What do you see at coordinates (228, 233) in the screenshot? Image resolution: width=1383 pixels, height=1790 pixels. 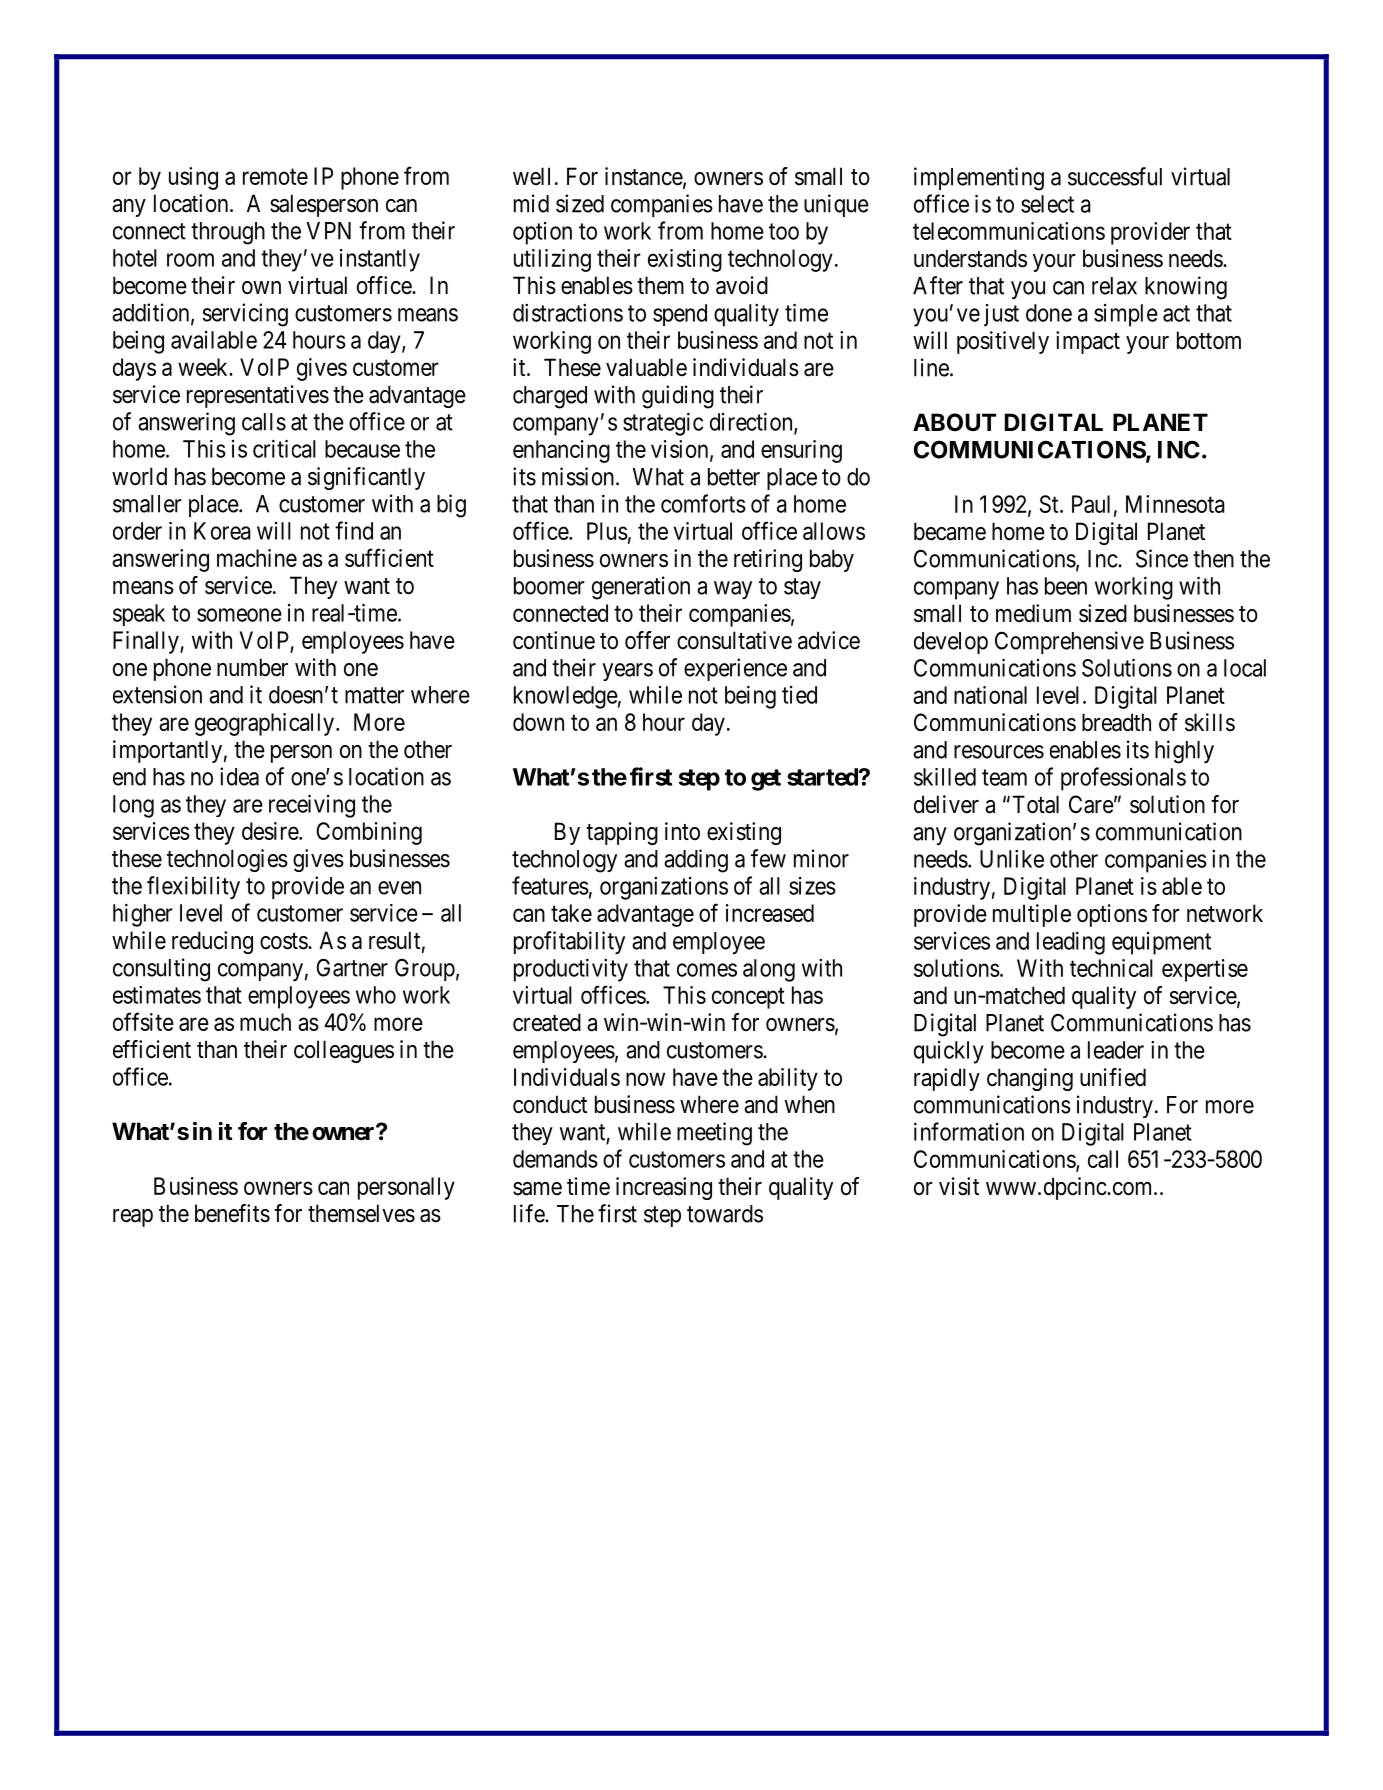 I see `through` at bounding box center [228, 233].
